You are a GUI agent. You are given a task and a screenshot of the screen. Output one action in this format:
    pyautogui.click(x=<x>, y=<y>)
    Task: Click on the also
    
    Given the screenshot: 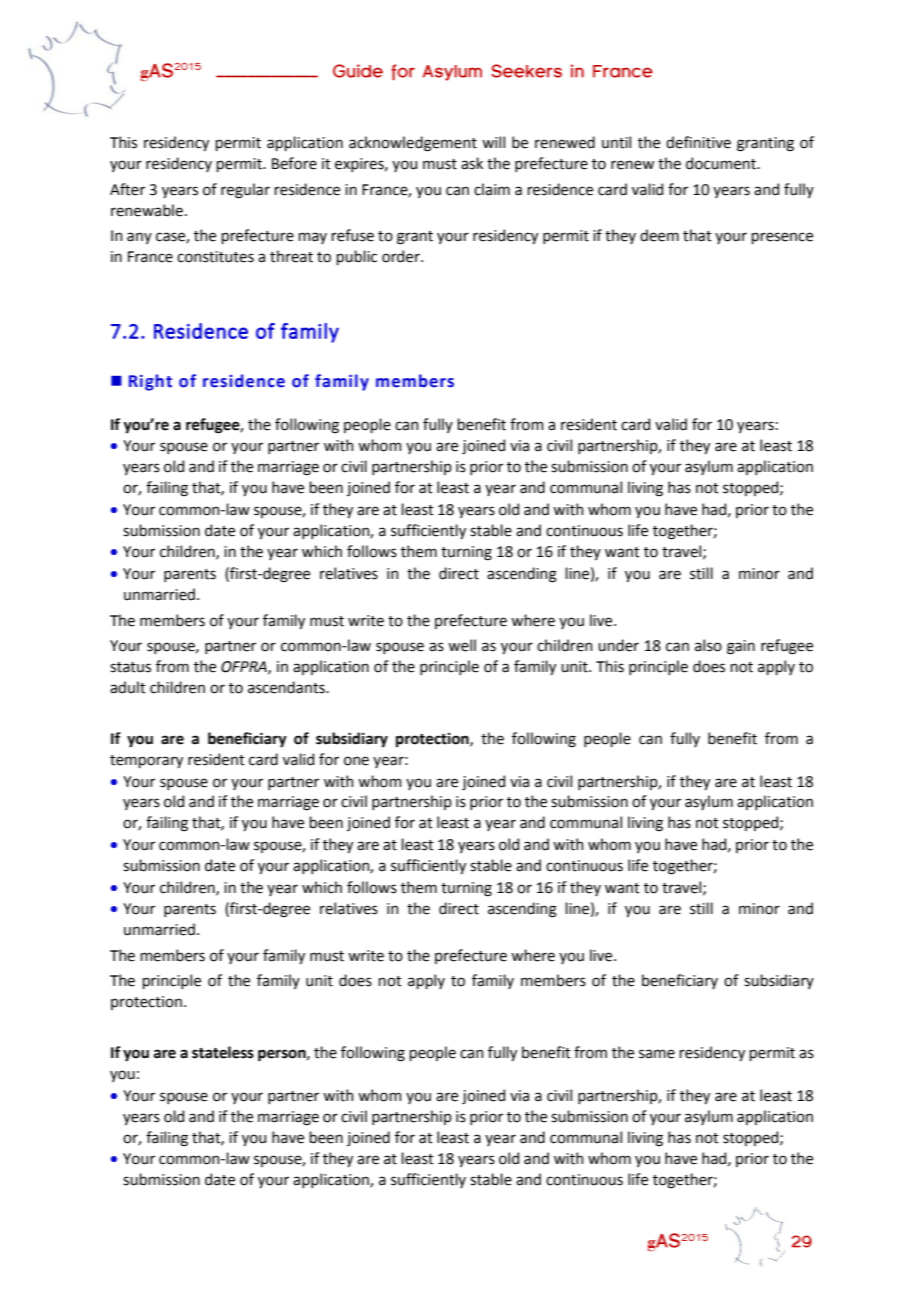 What is the action you would take?
    pyautogui.click(x=708, y=645)
